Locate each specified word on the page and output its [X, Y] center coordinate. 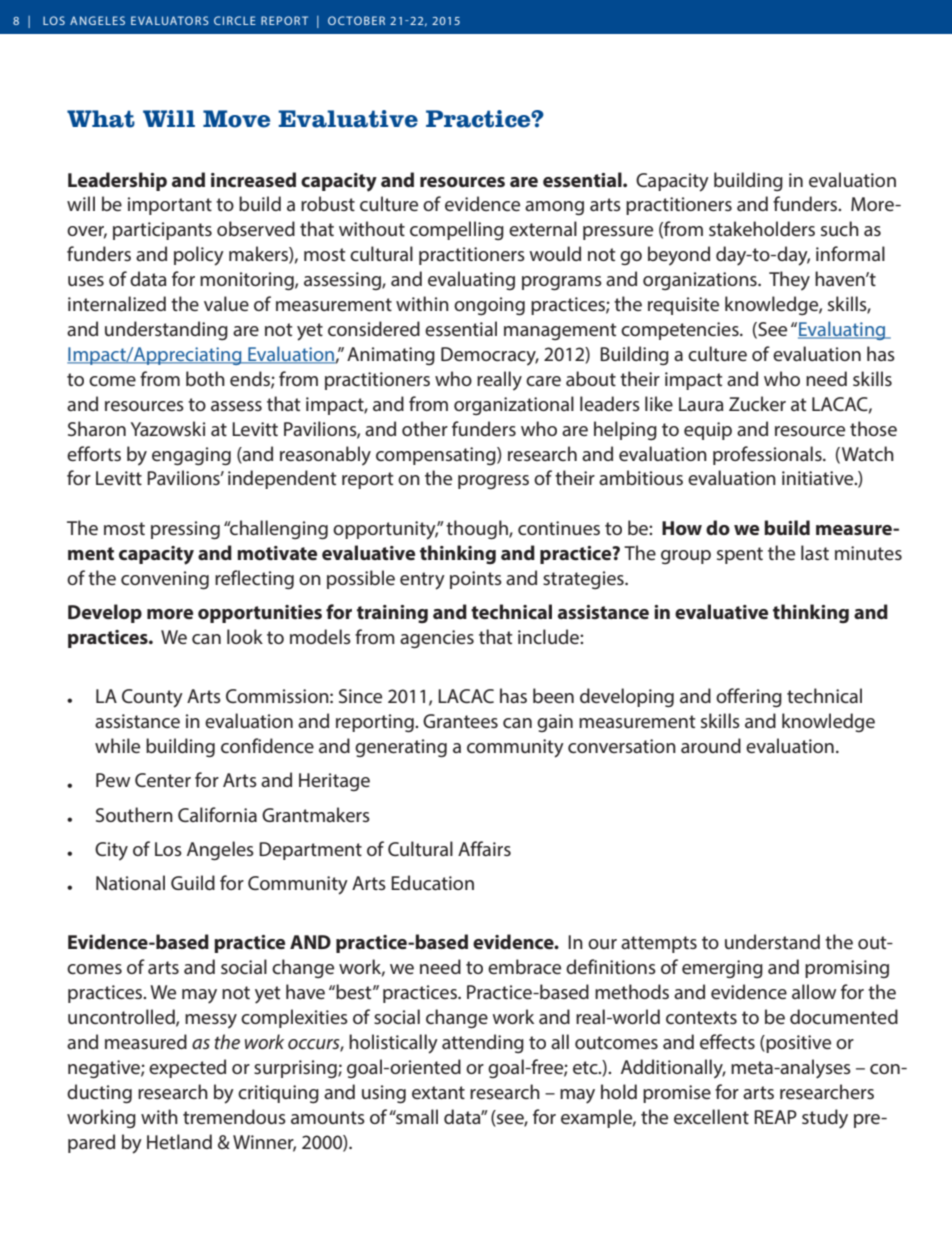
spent [740, 555]
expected [187, 1068]
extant [438, 1092]
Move [236, 119]
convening [165, 580]
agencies [437, 639]
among [554, 208]
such [840, 228]
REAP [775, 1117]
